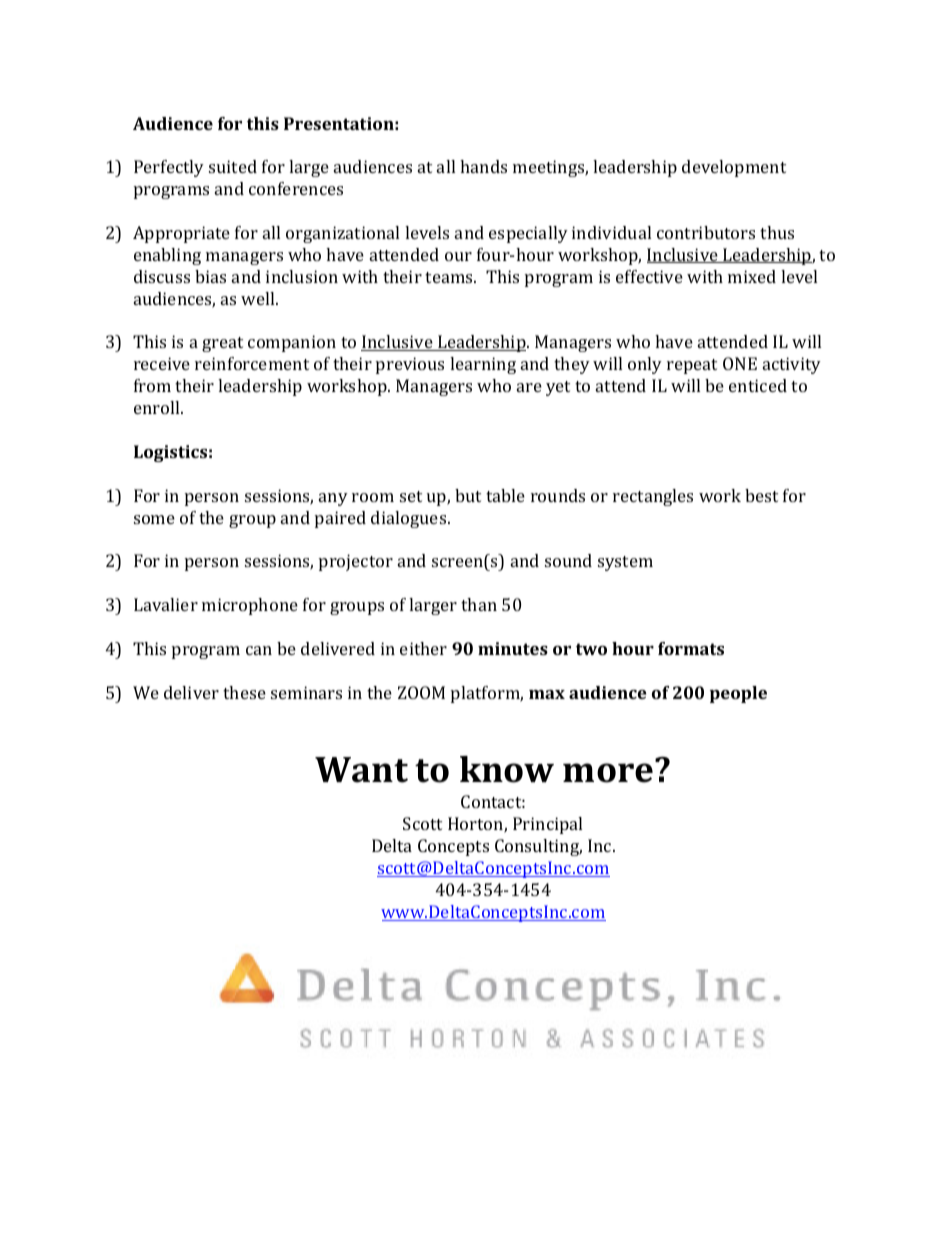 The width and height of the screenshot is (952, 1233). What do you see at coordinates (154, 519) in the screenshot?
I see `some` at bounding box center [154, 519].
